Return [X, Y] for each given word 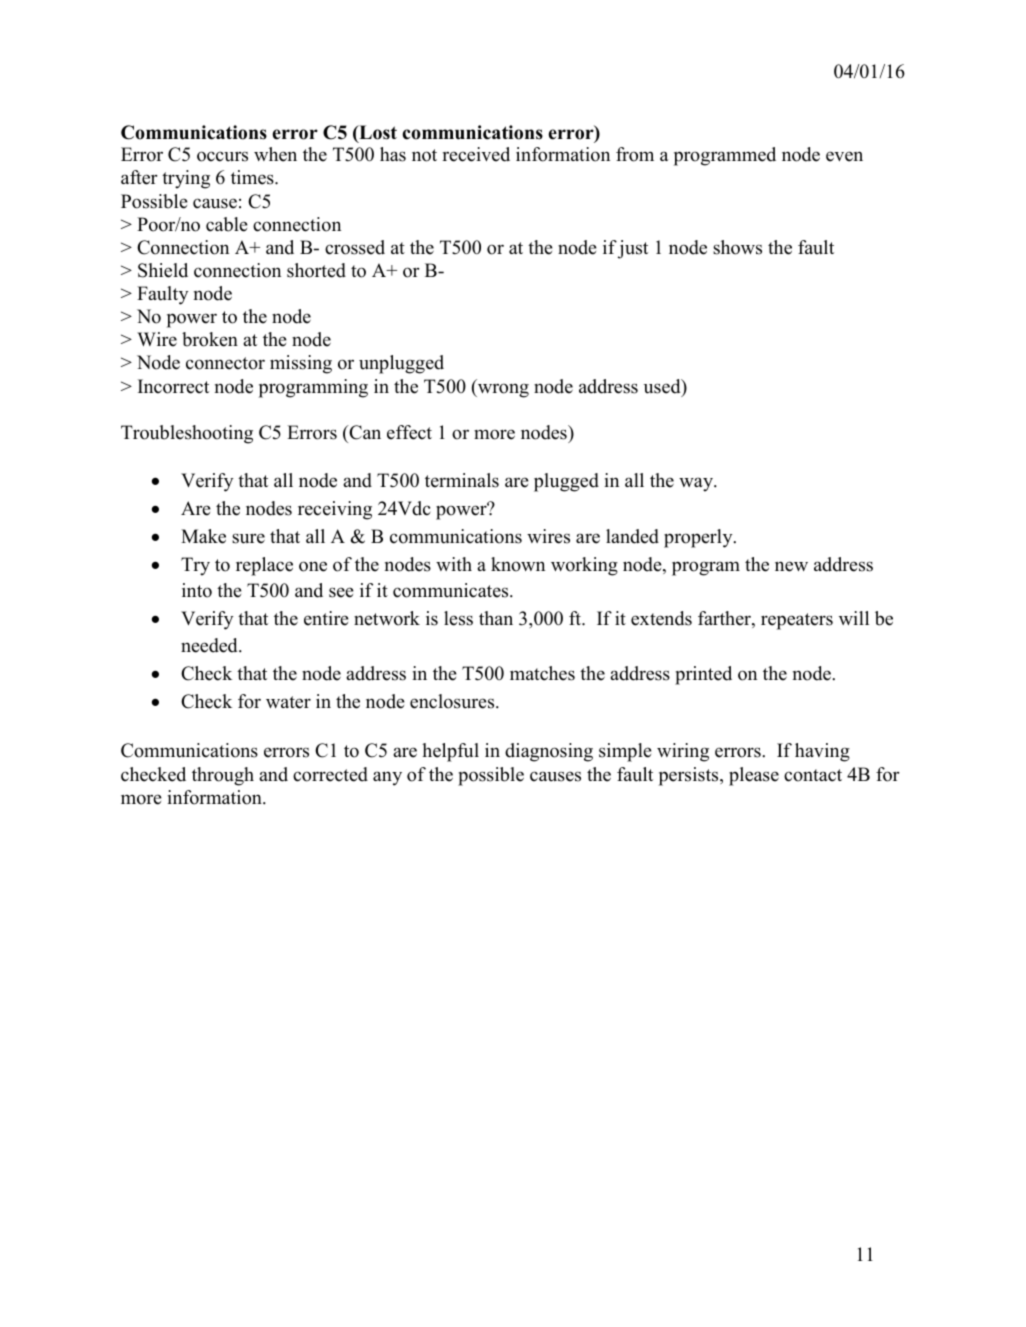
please [754, 776]
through [223, 776]
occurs [222, 156]
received [476, 154]
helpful [450, 752]
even [844, 156]
